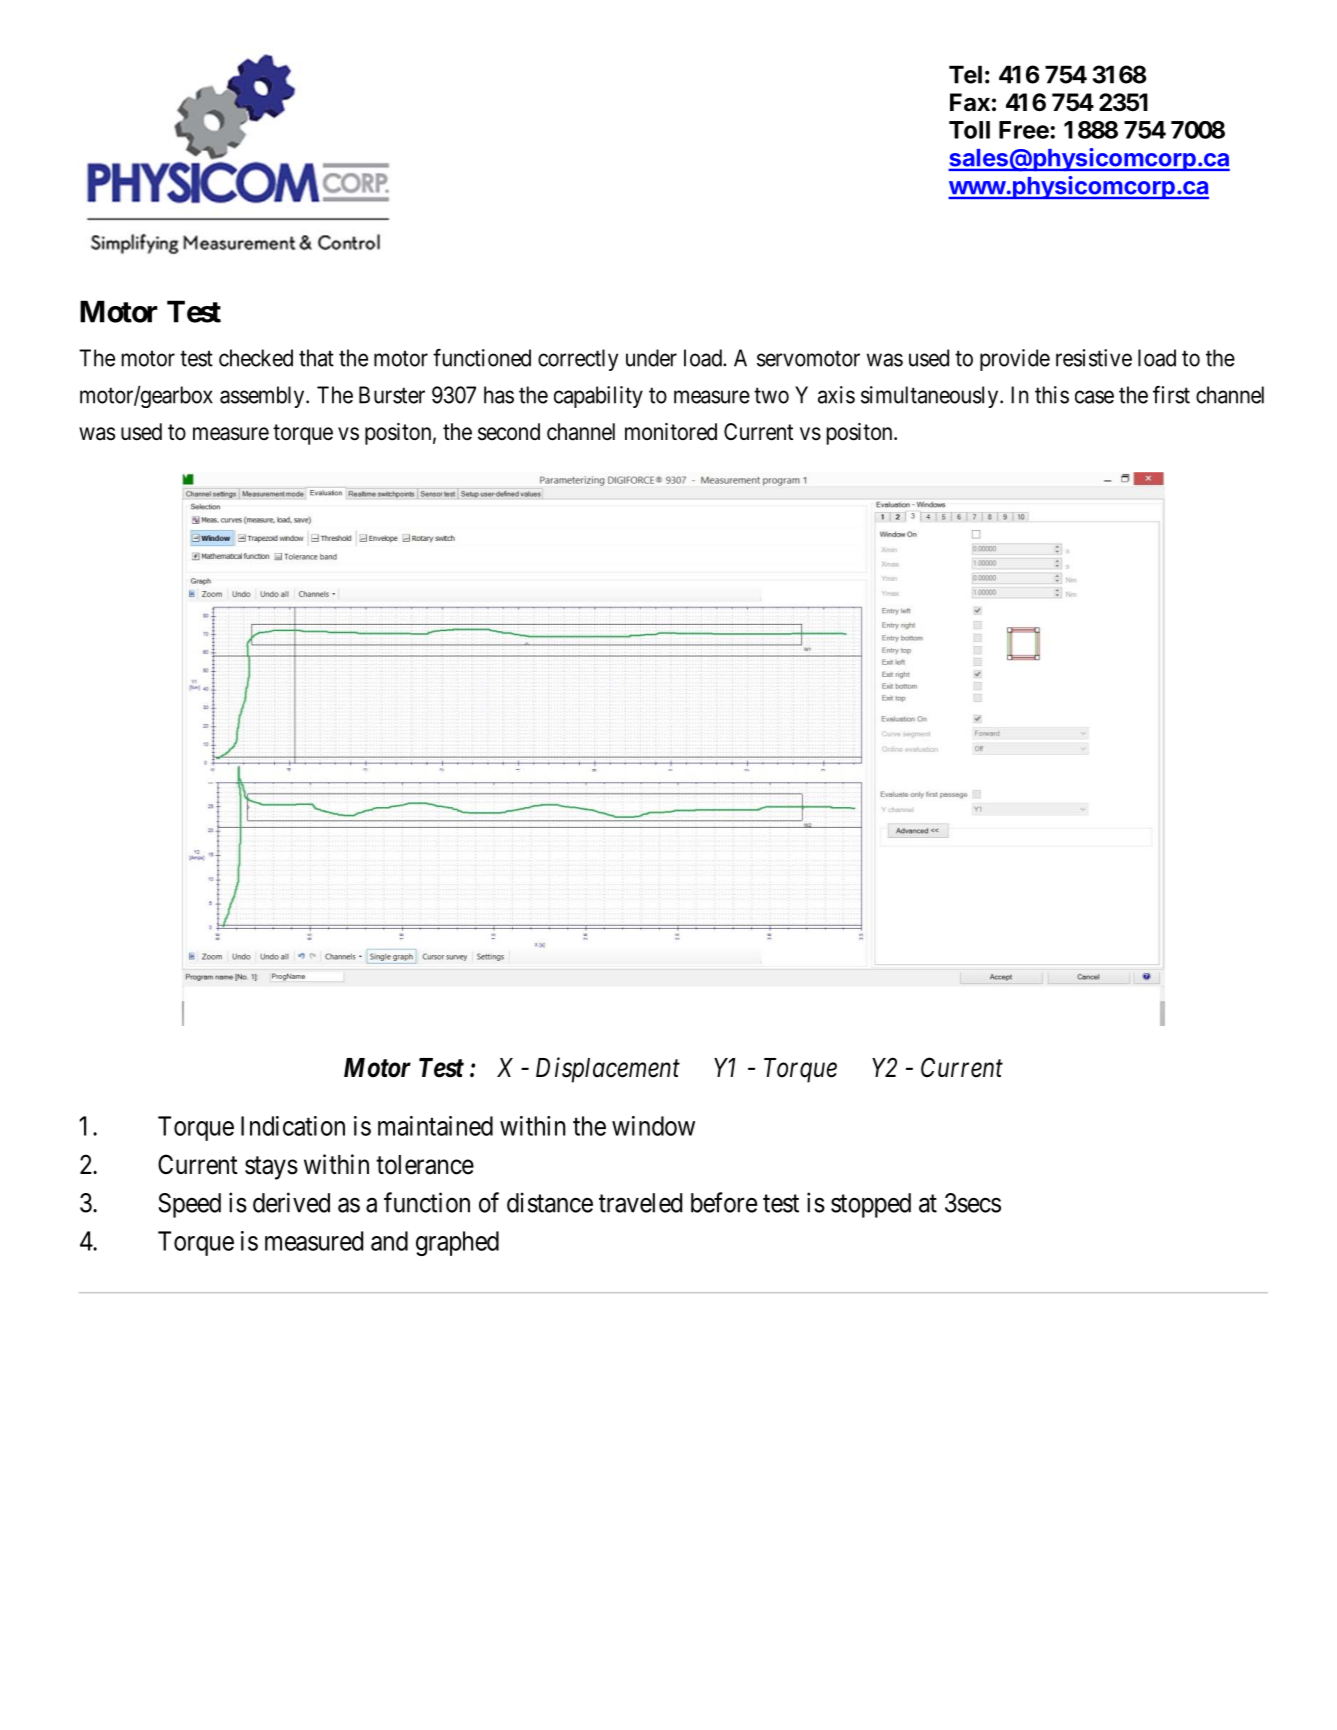 The image size is (1337, 1730). I want to click on second, so click(509, 432).
